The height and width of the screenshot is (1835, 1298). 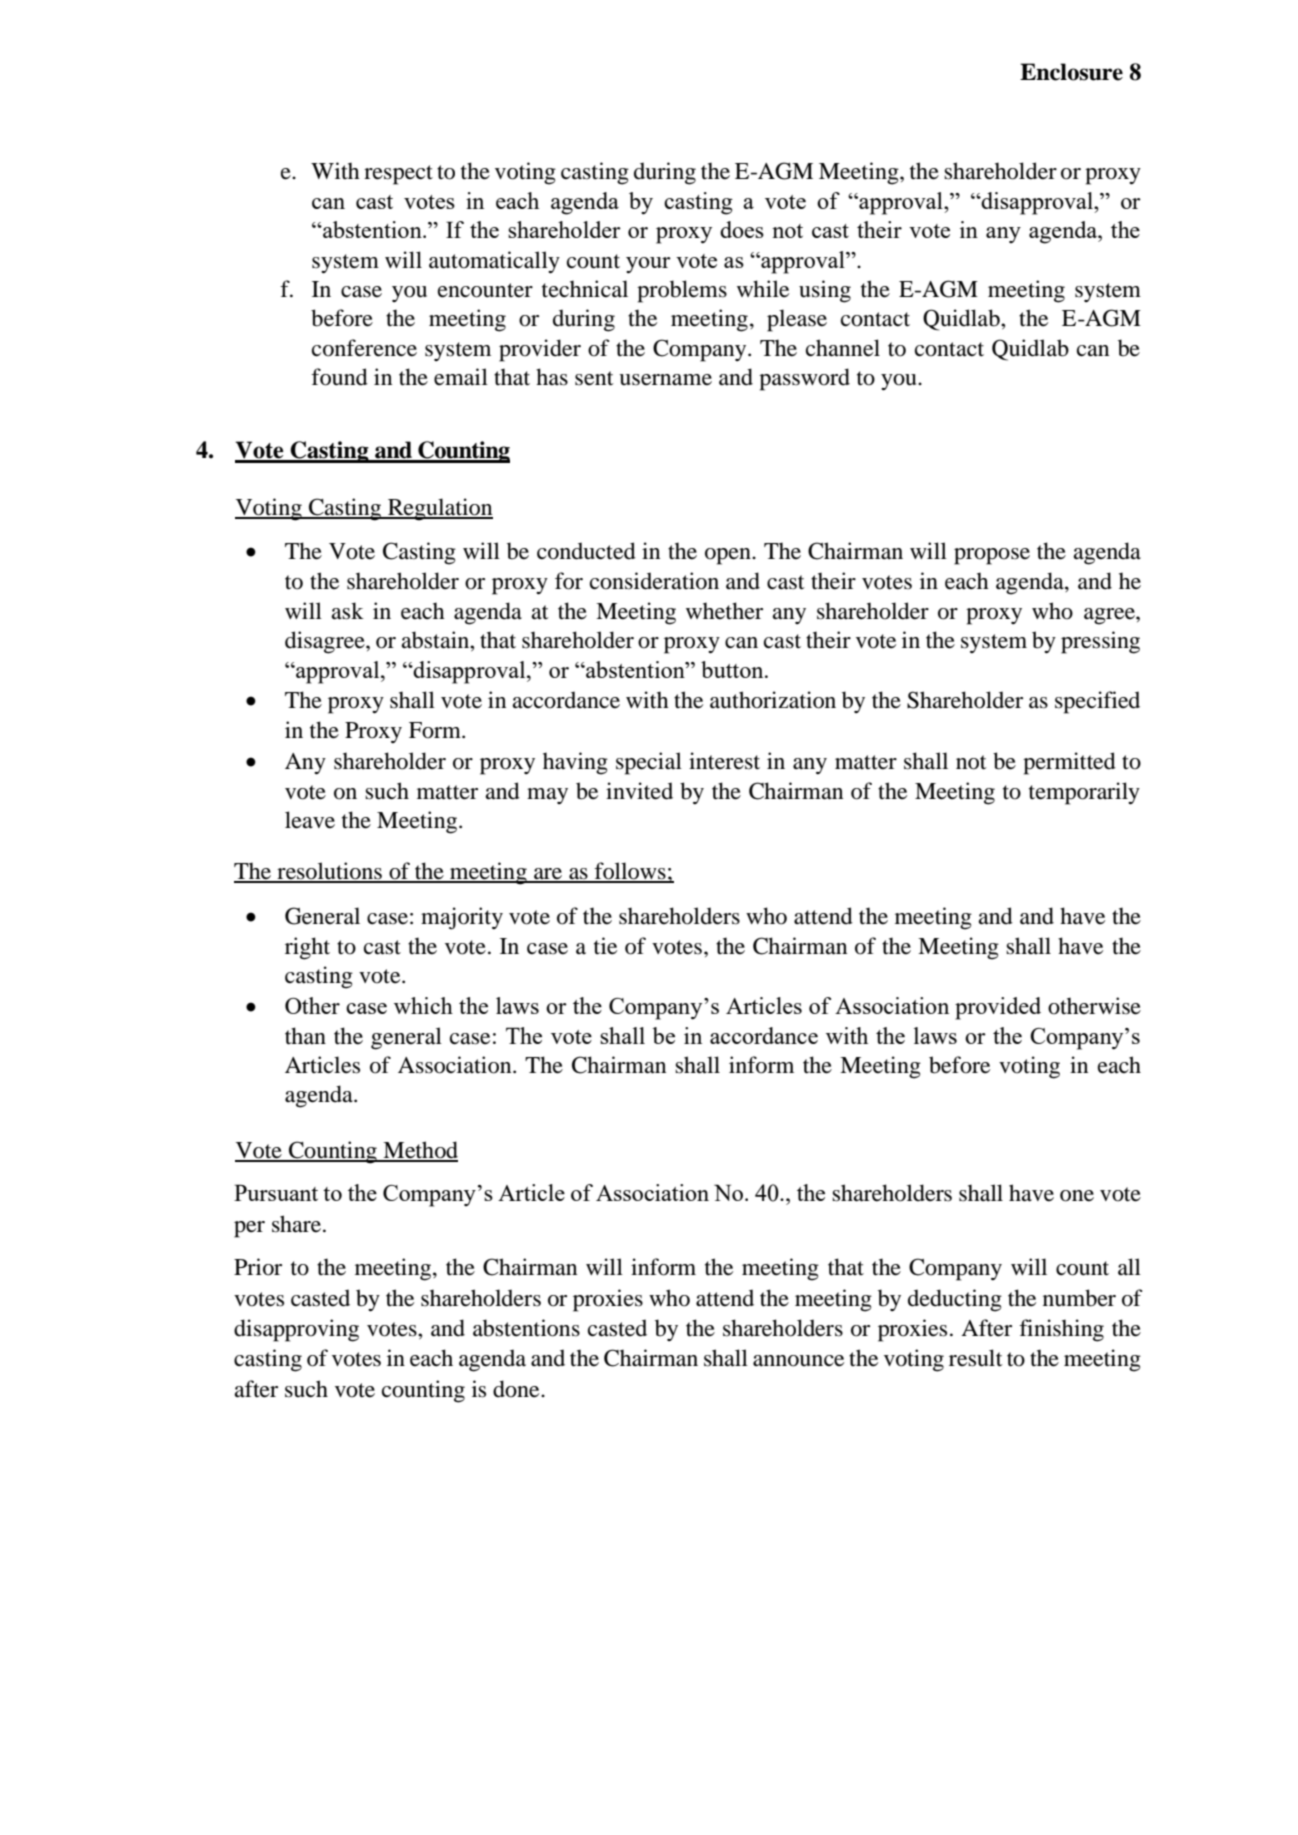 I want to click on right, so click(x=307, y=948).
